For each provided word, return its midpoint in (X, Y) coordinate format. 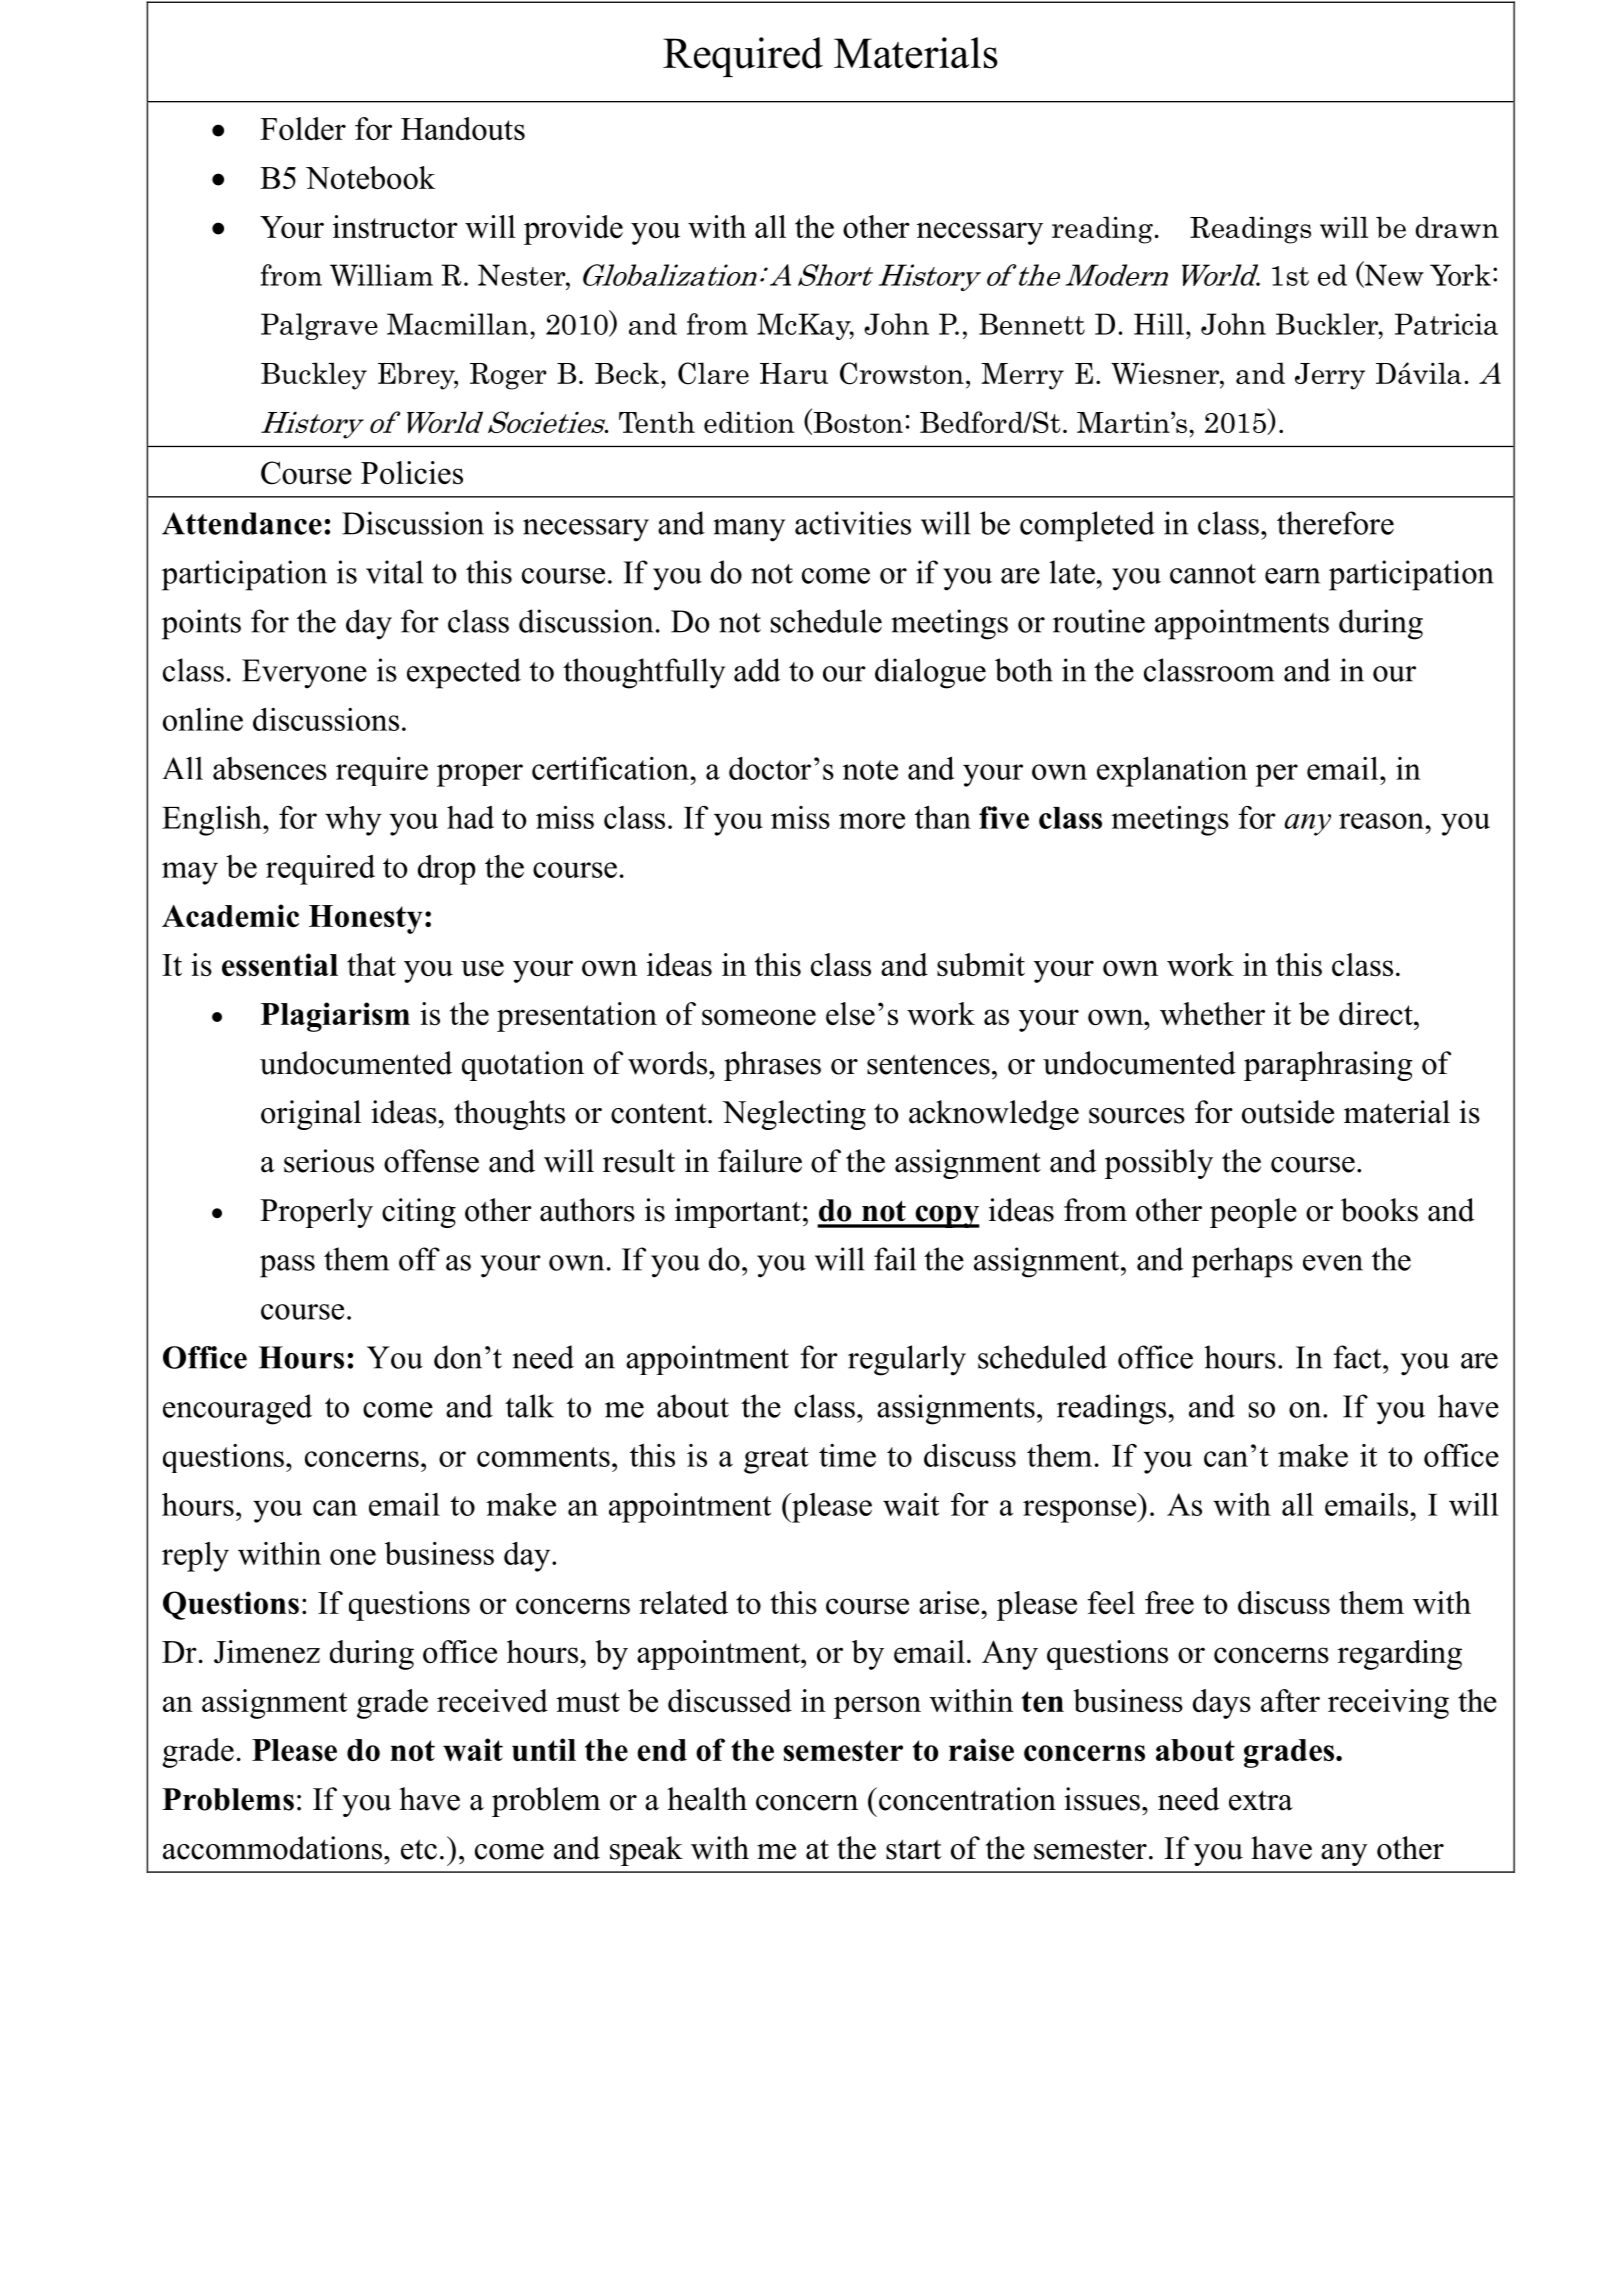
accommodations (272, 1848)
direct (1377, 1013)
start (913, 1849)
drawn (1457, 227)
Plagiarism (335, 1017)
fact (1359, 1357)
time (847, 1455)
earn (1292, 576)
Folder (303, 128)
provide (573, 230)
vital (394, 572)
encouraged (237, 1409)
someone (759, 1017)
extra (1261, 1800)
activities (853, 523)
